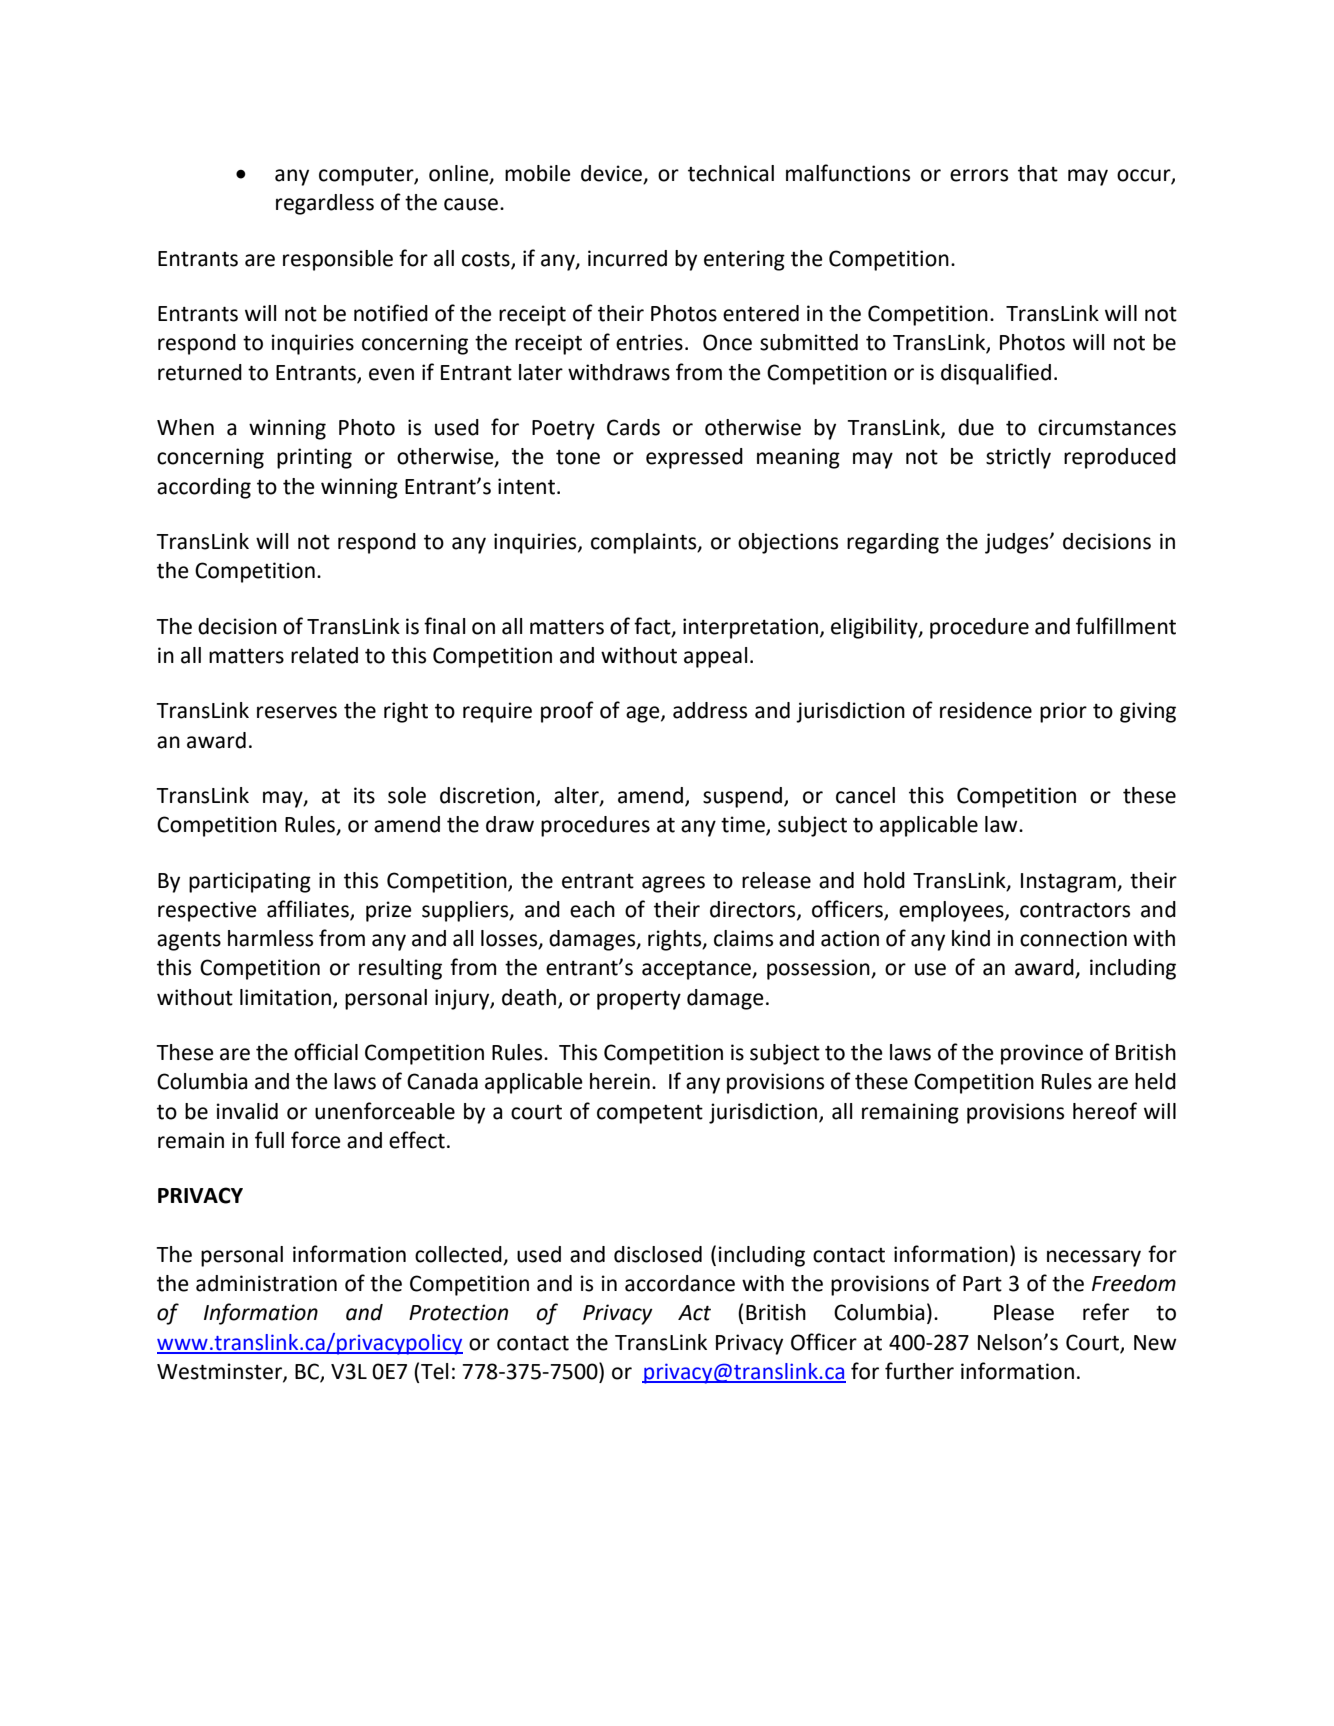 The image size is (1334, 1726). What do you see at coordinates (266, 1283) in the document?
I see `administration` at bounding box center [266, 1283].
